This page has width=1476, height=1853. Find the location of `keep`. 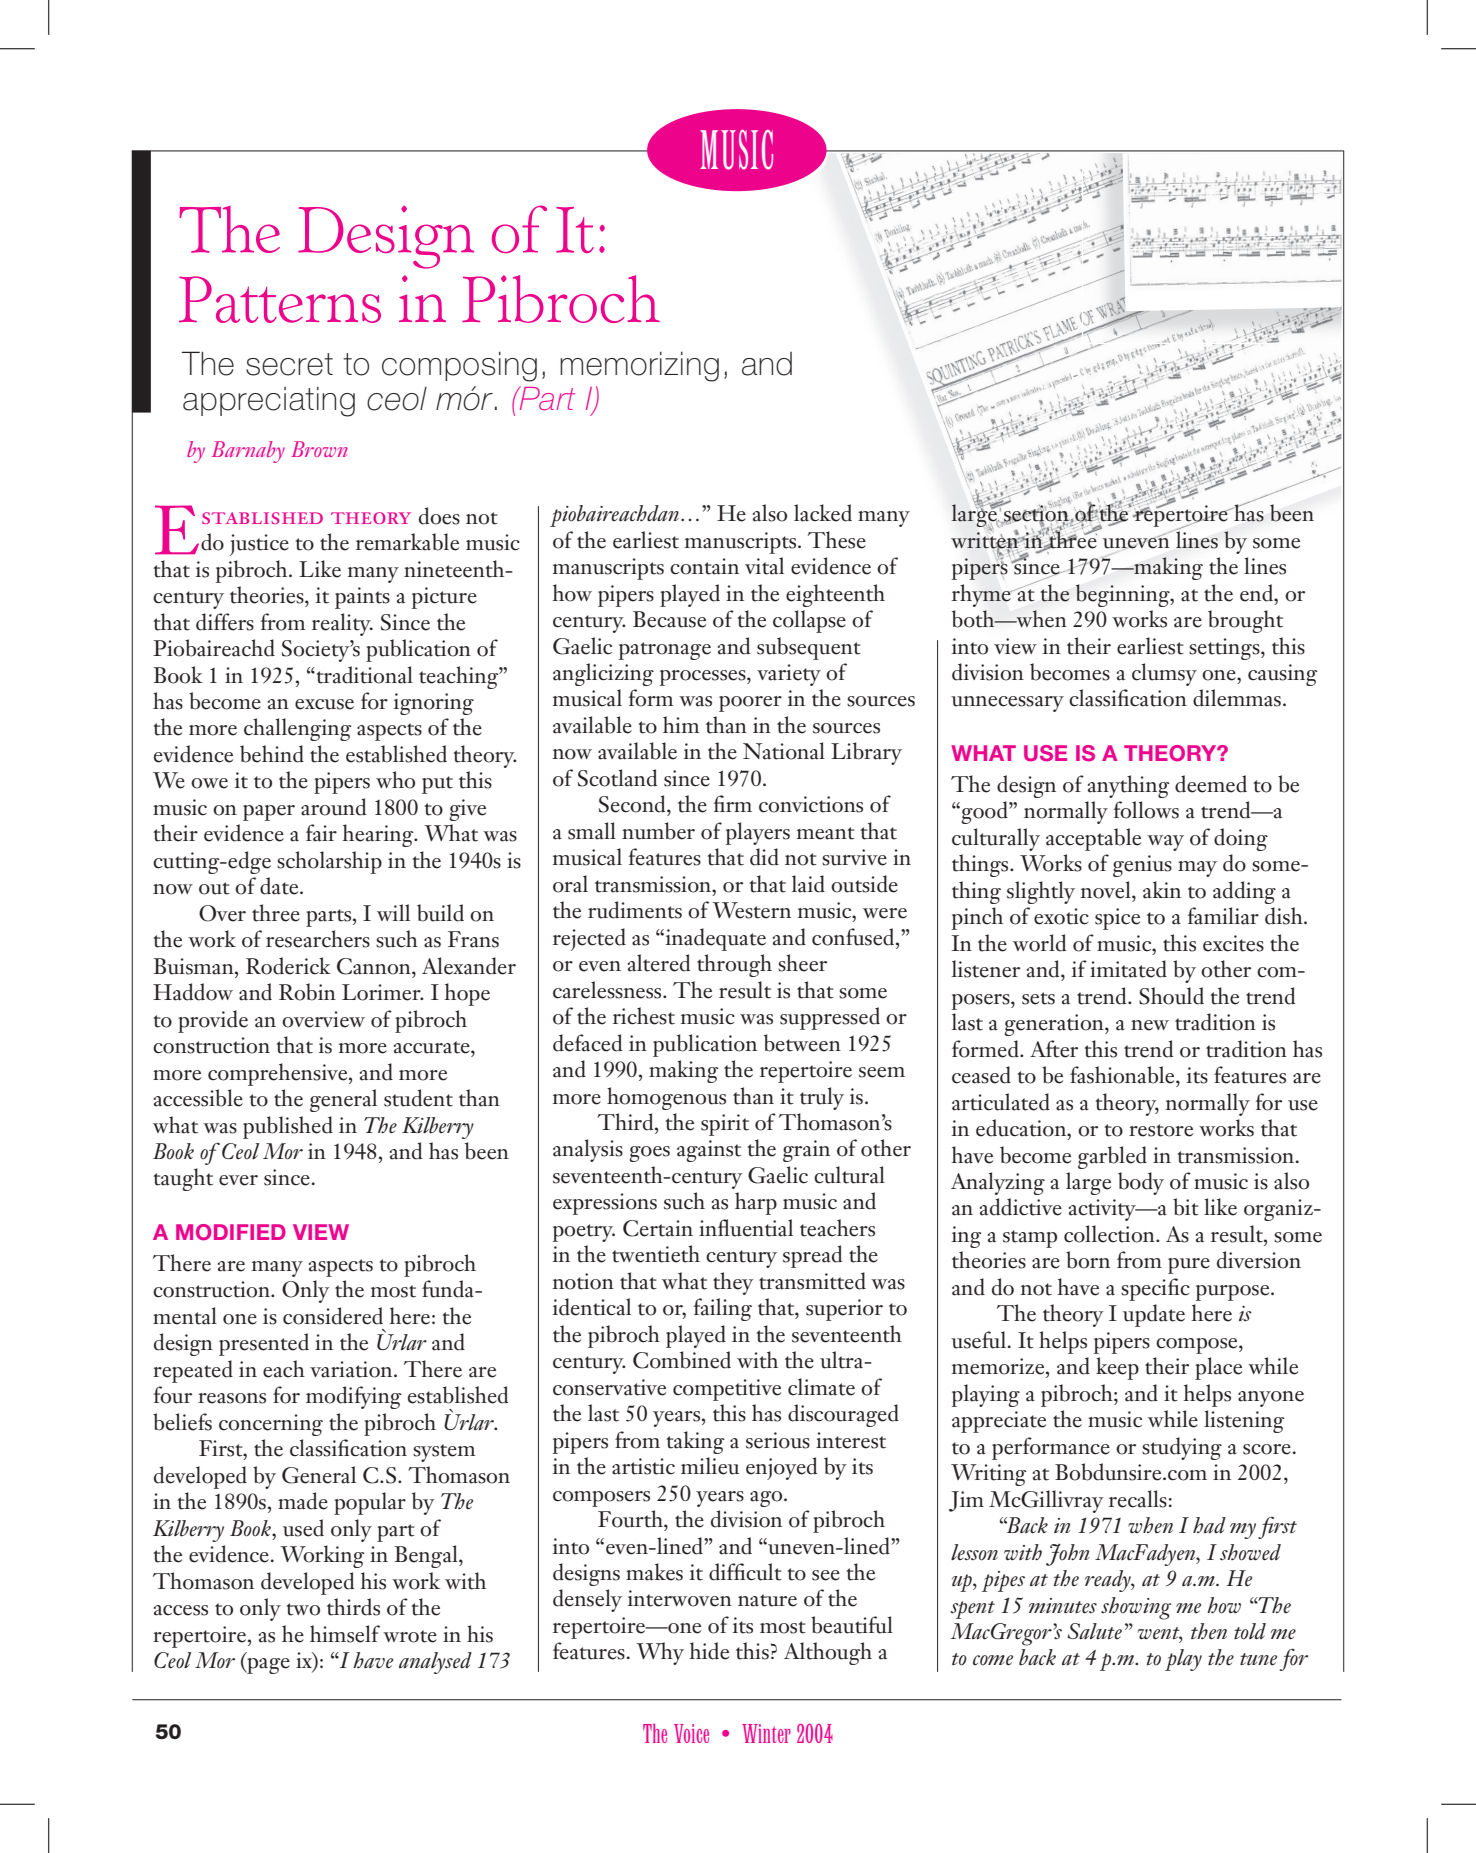

keep is located at coordinates (1117, 1368).
